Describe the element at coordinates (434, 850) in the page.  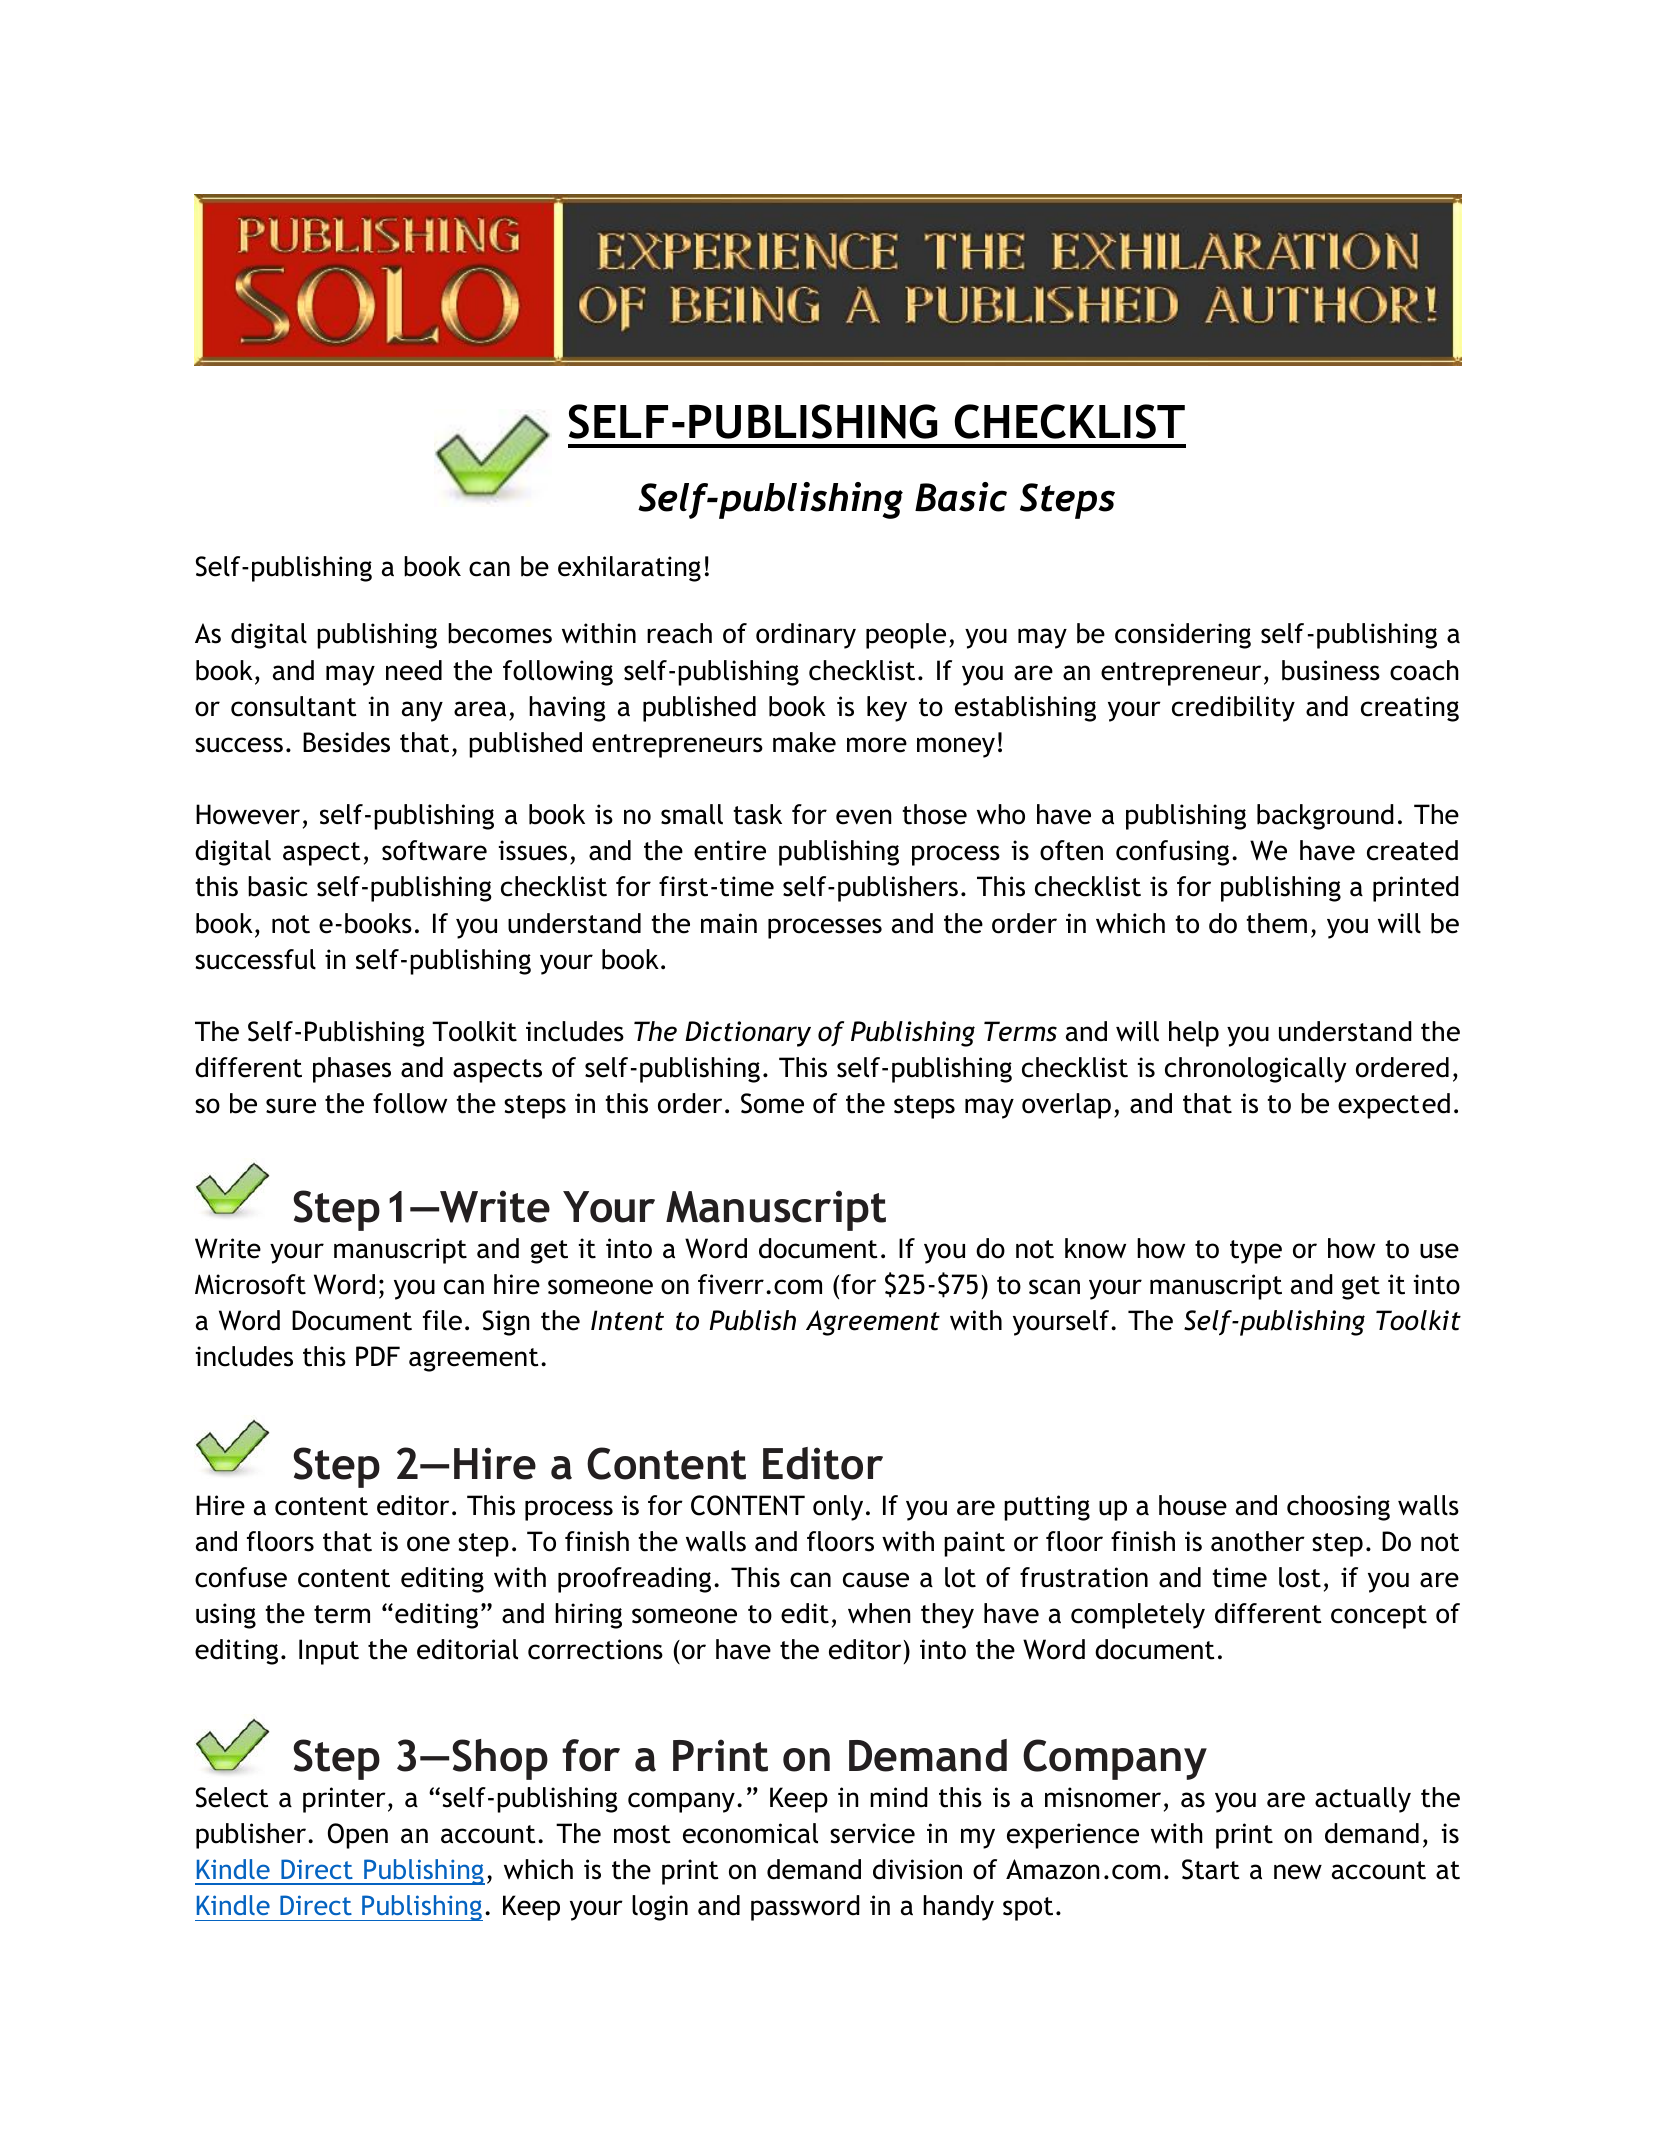
I see `software` at that location.
